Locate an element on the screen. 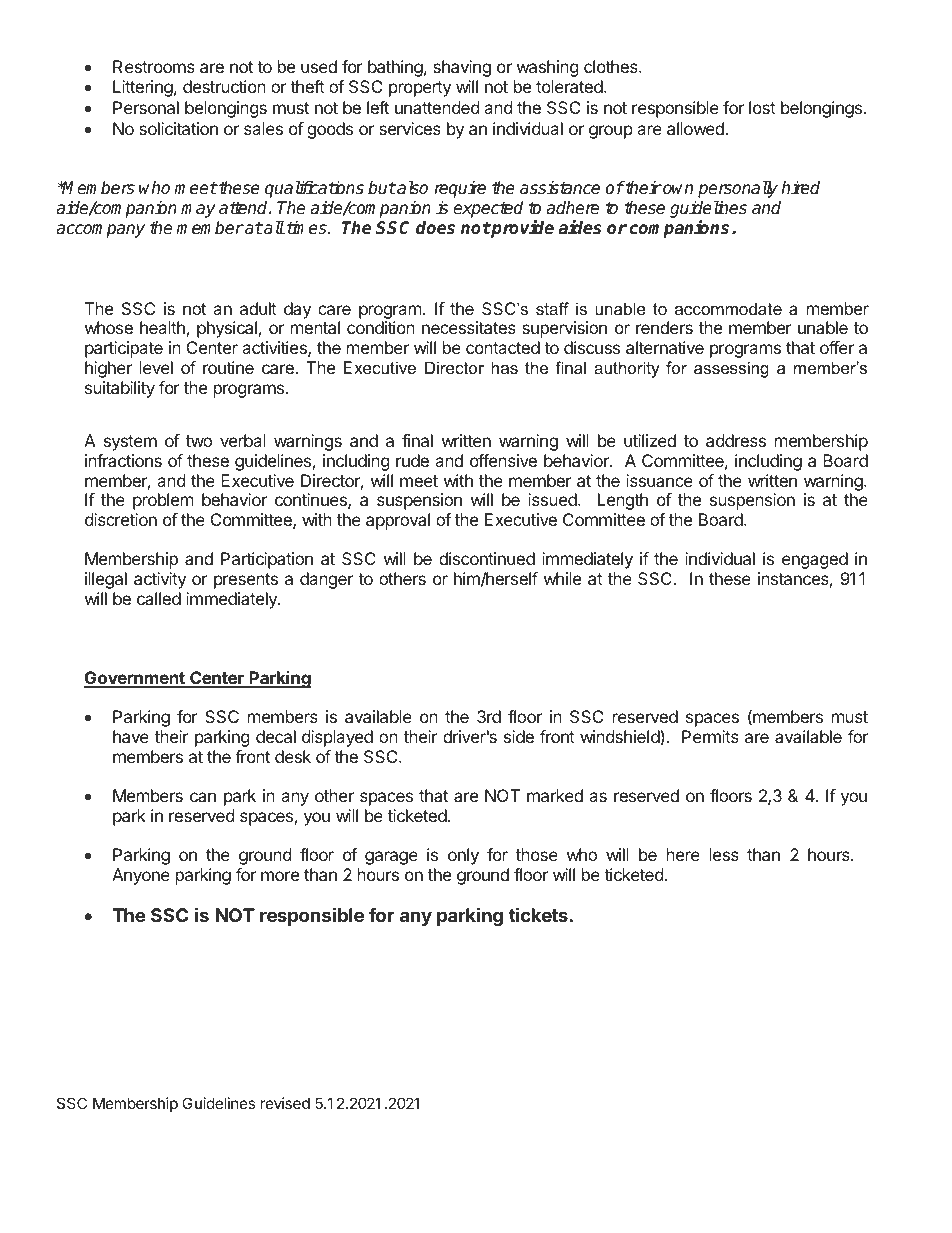 The image size is (952, 1233). lost is located at coordinates (762, 107).
